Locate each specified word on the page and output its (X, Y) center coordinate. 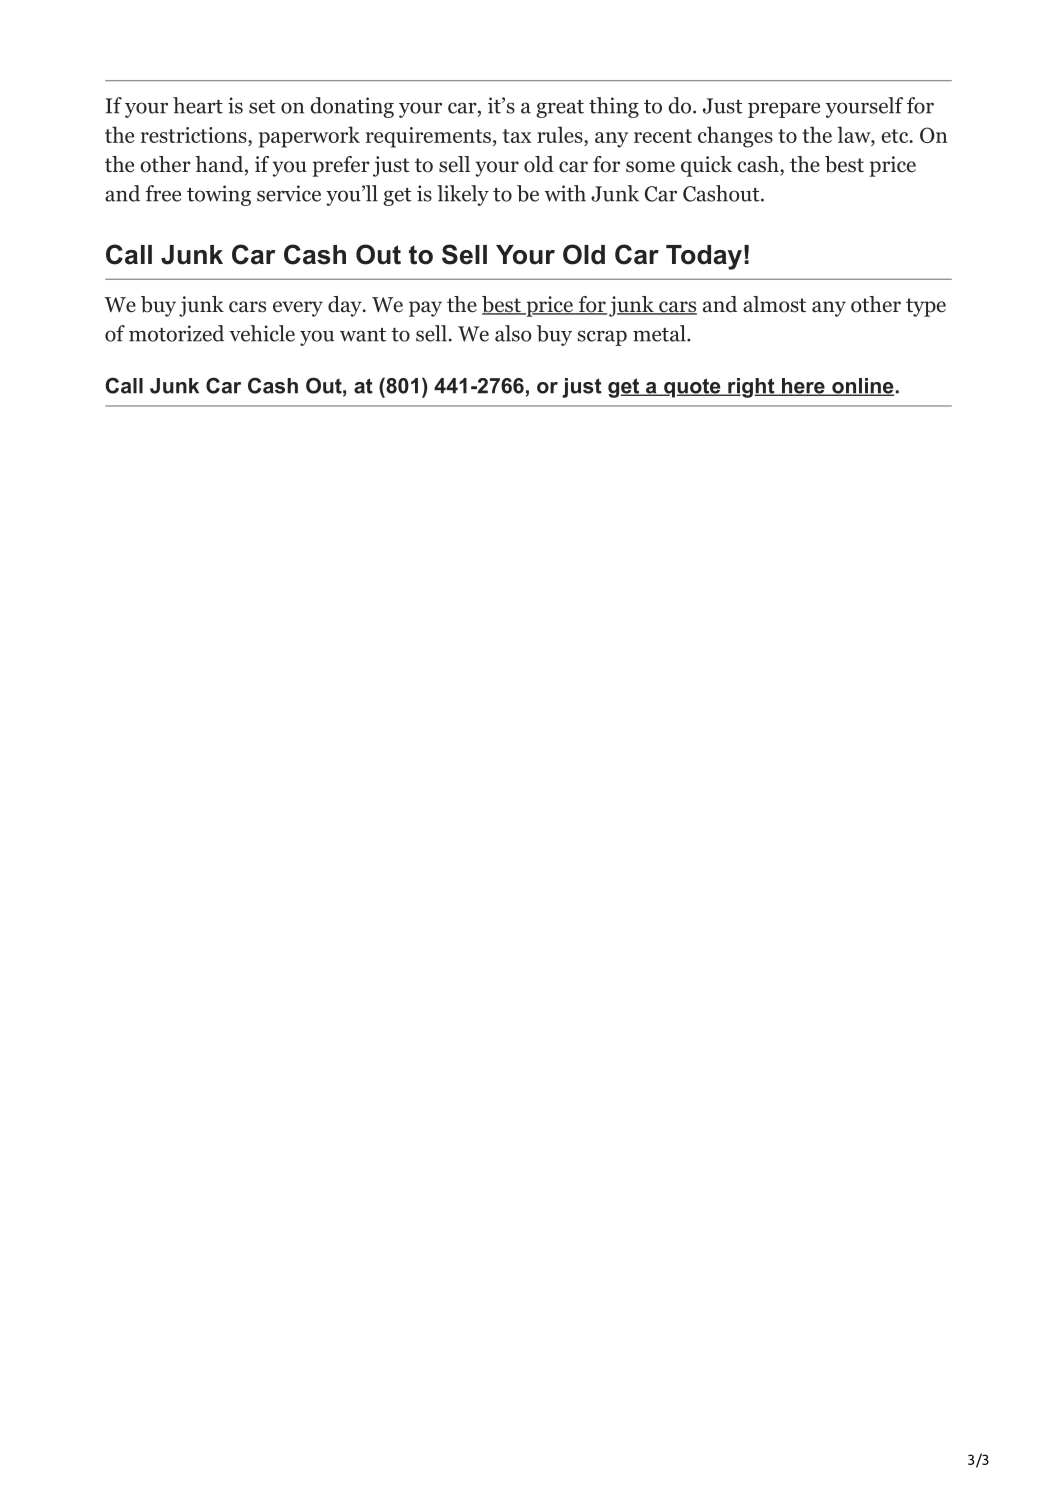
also (513, 333)
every (298, 309)
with (565, 193)
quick (706, 166)
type (926, 307)
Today (704, 257)
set (262, 107)
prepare (784, 110)
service (289, 193)
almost (774, 304)
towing (219, 195)
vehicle (262, 333)
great (560, 109)
